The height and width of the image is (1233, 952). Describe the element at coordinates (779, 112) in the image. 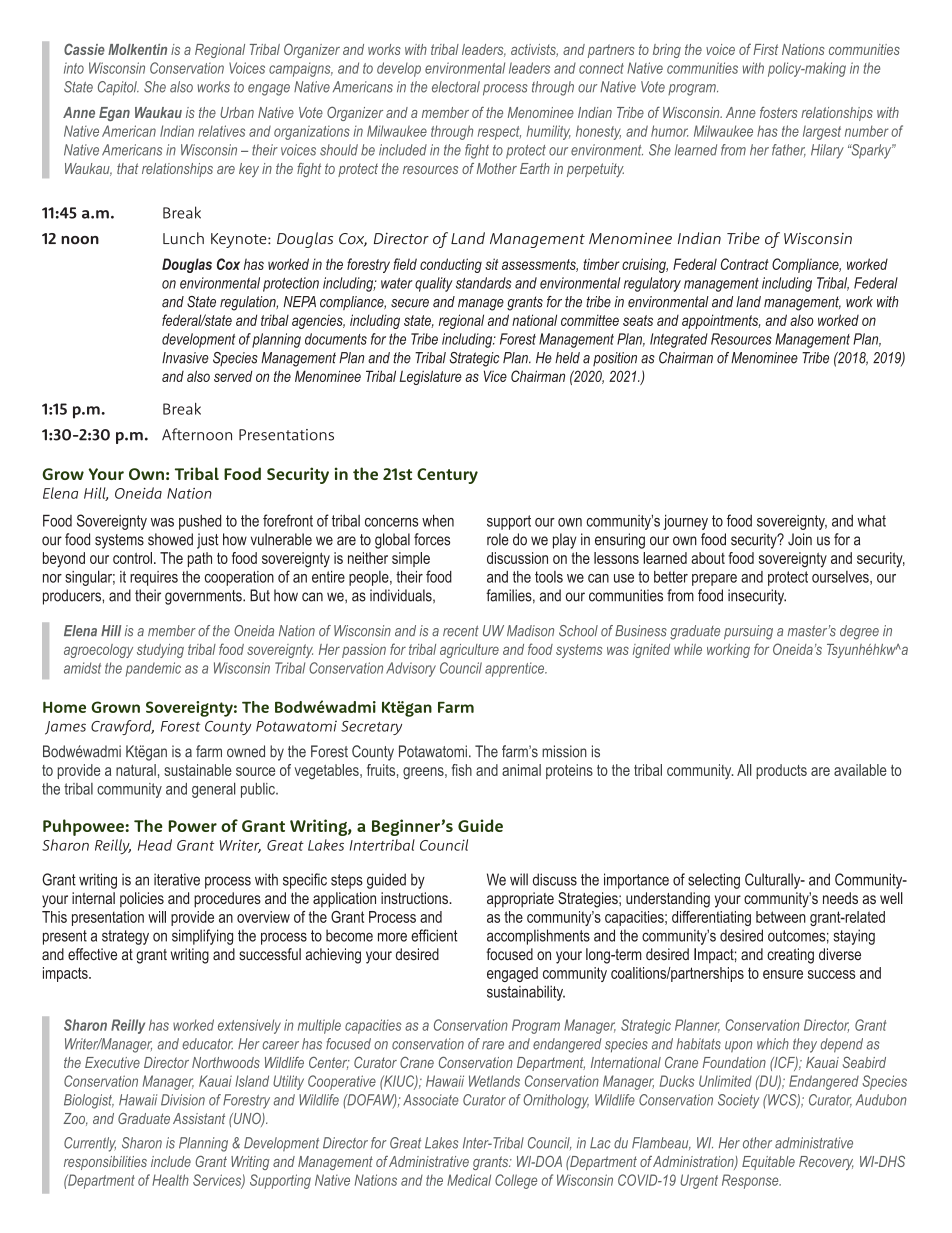

I see `fosters` at that location.
